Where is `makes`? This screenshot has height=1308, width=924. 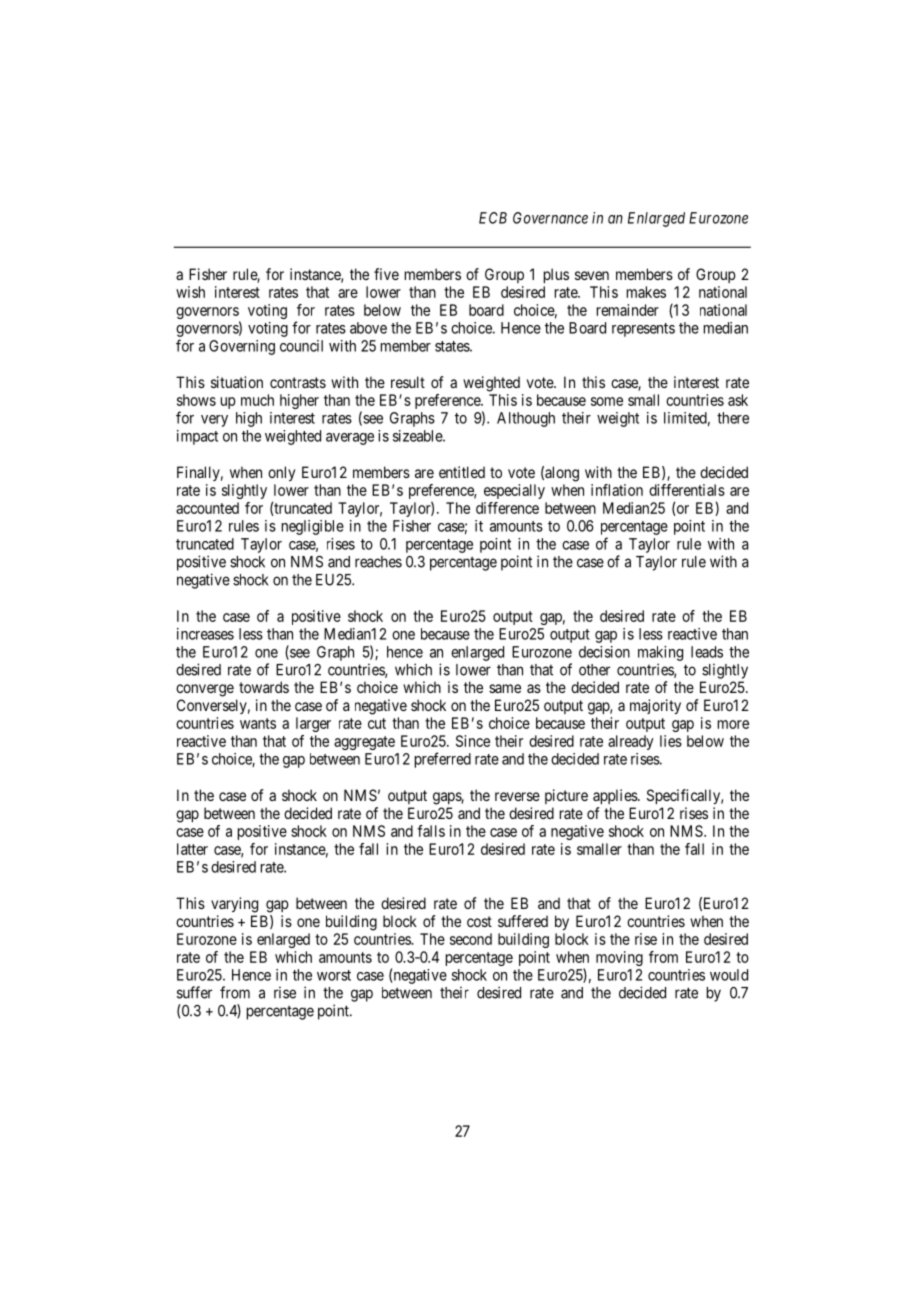 makes is located at coordinates (646, 292).
